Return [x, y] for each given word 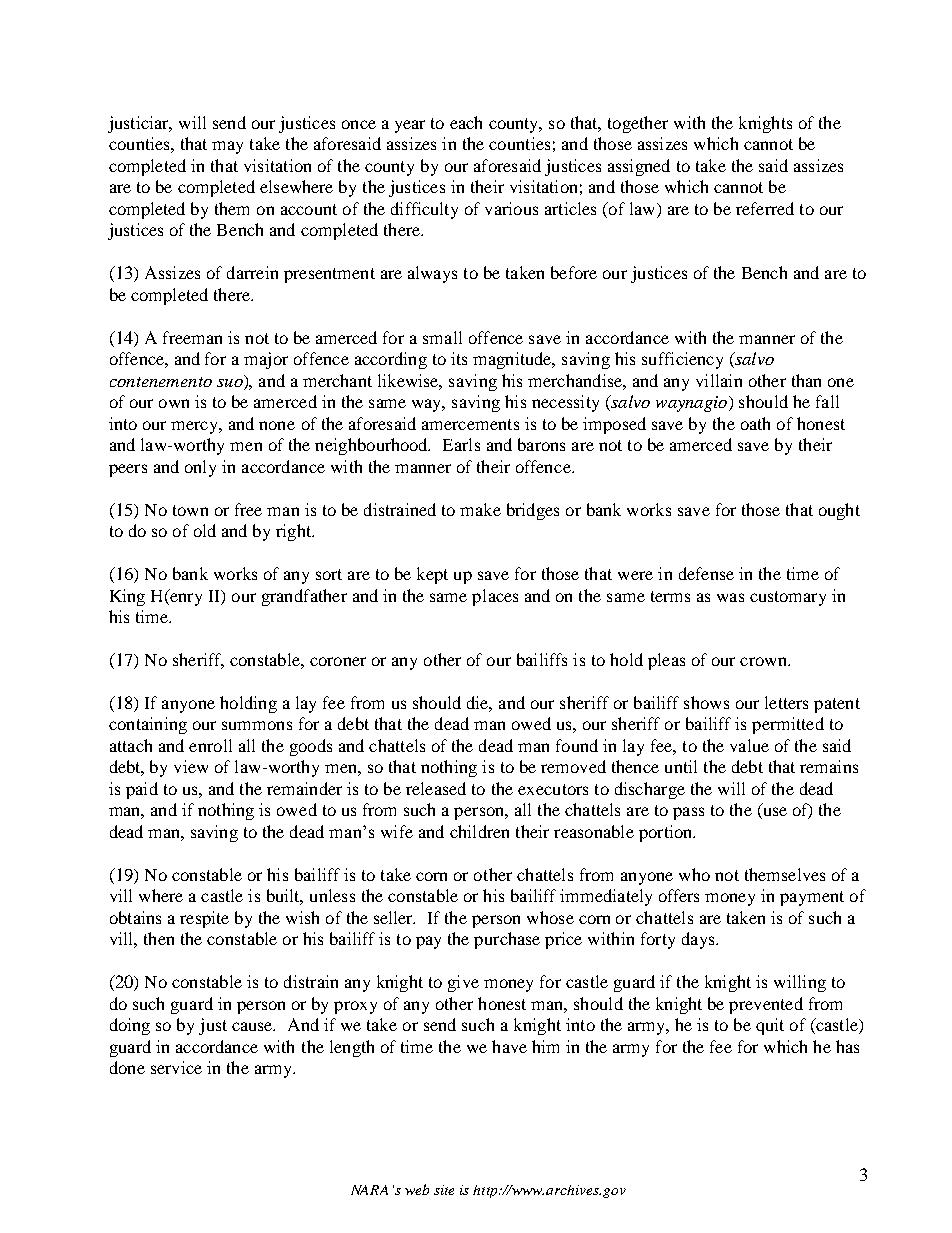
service [176, 1067]
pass [688, 813]
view [191, 766]
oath [755, 423]
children [479, 831]
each [466, 122]
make [480, 509]
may [227, 147]
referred [765, 208]
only [200, 468]
